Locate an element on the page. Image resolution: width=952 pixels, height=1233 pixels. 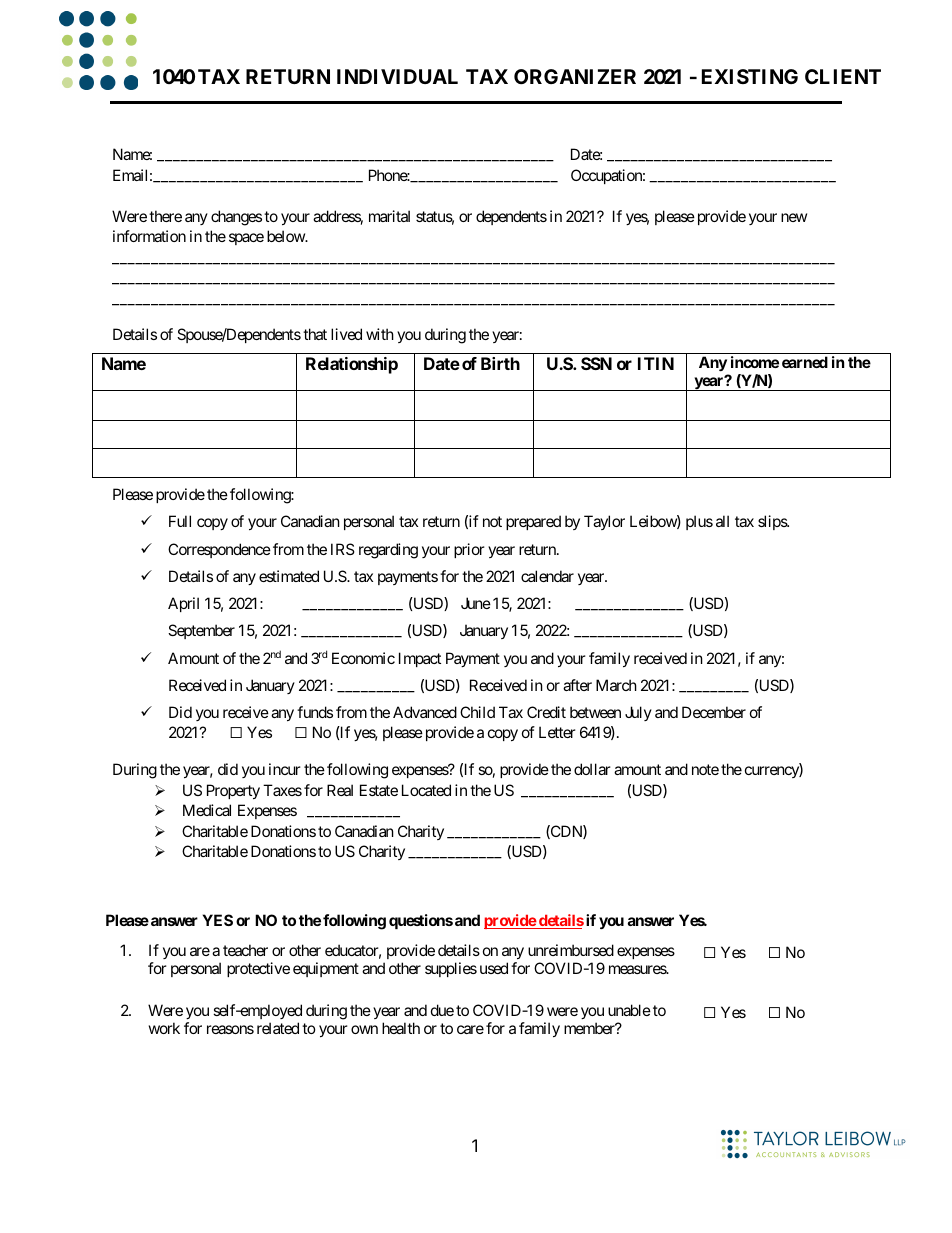
SSN is located at coordinates (596, 363).
